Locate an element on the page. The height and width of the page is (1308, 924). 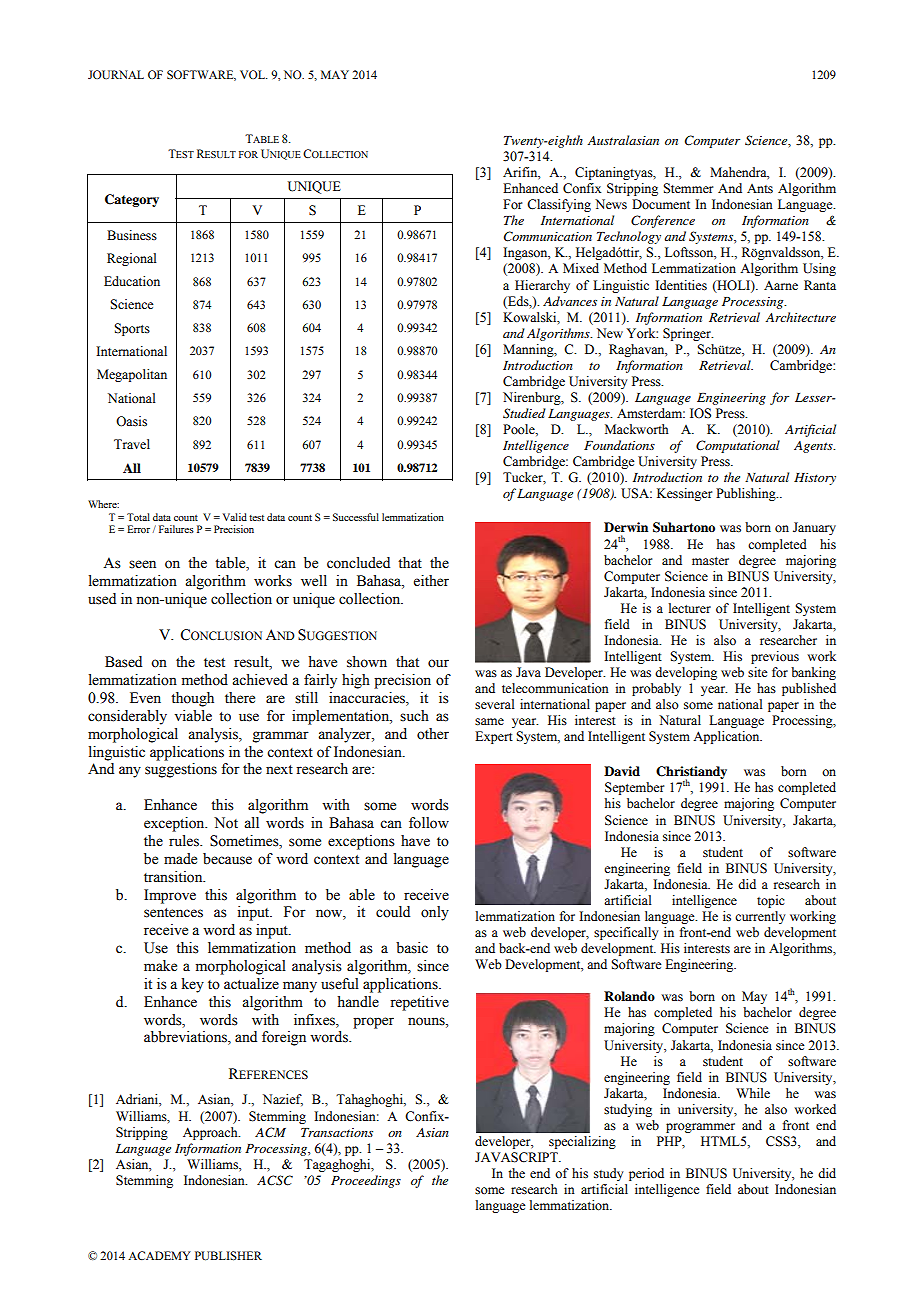
though is located at coordinates (192, 699).
